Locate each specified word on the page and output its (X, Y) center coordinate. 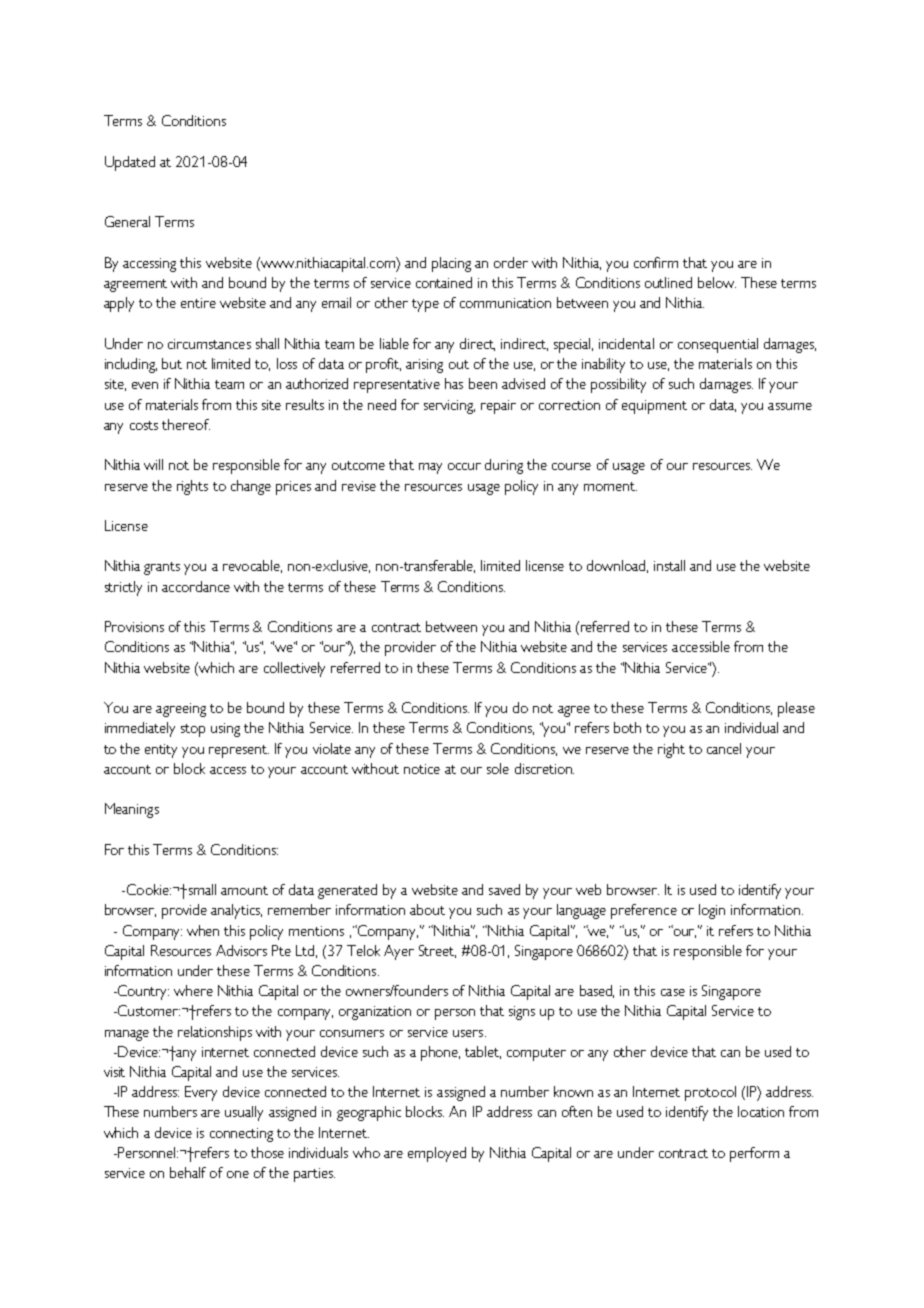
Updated (130, 163)
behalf (188, 1172)
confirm (656, 262)
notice (422, 769)
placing (451, 264)
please (796, 709)
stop (193, 730)
